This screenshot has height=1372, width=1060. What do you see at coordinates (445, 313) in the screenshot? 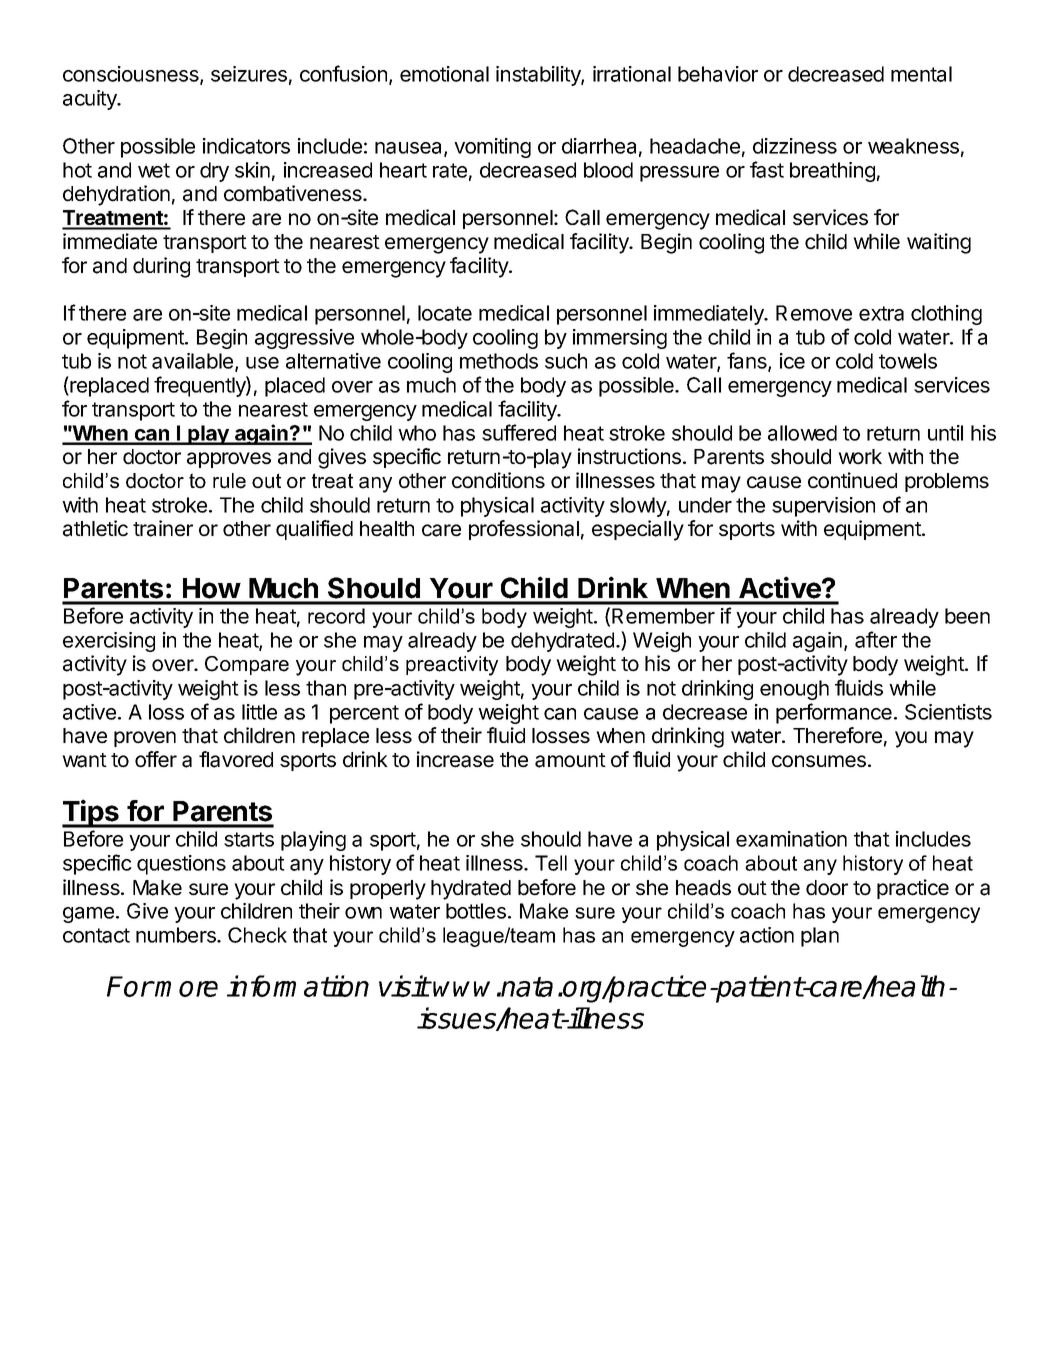
I see `locate` at bounding box center [445, 313].
